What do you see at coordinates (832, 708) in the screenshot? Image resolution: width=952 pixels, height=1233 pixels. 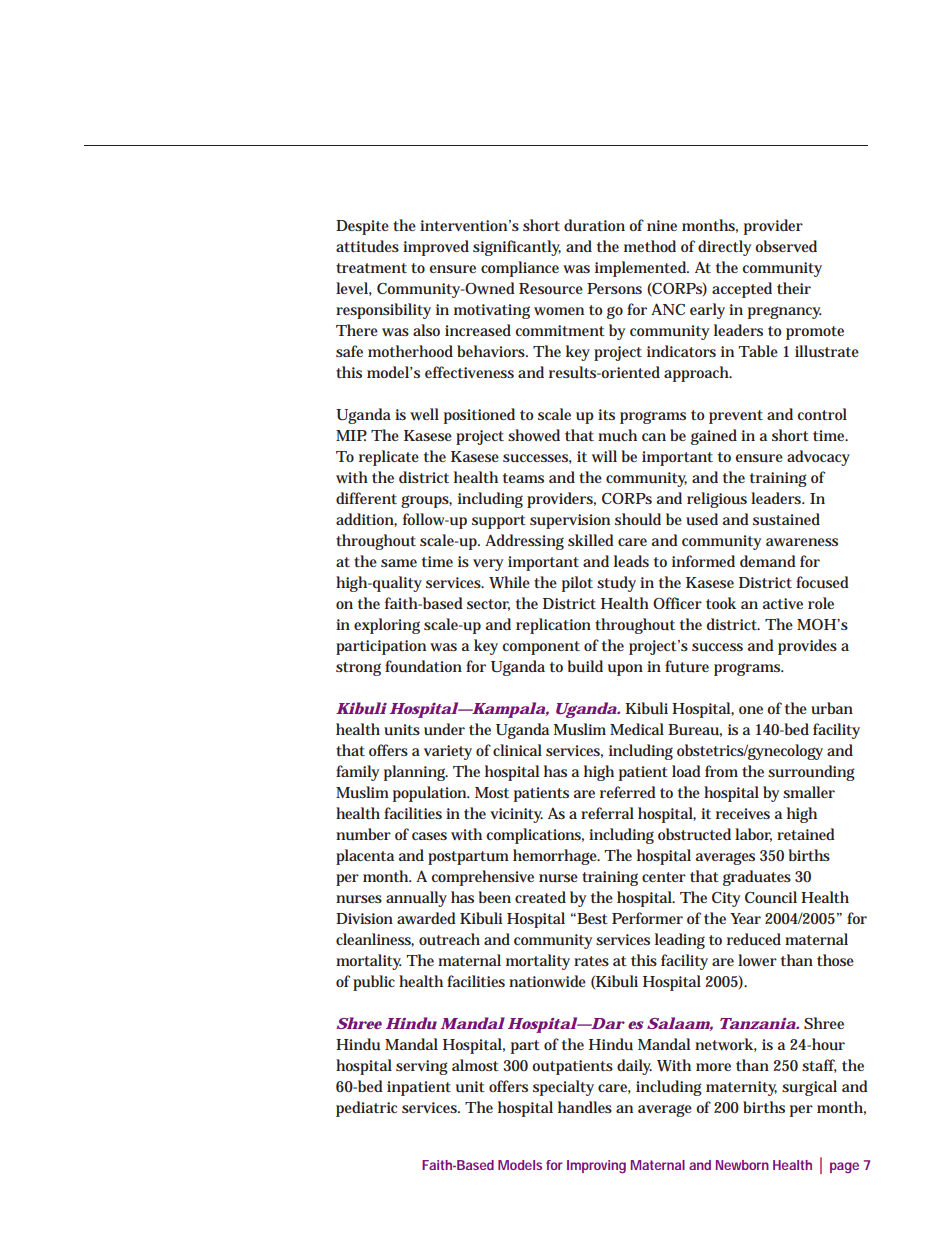 I see `urban` at bounding box center [832, 708].
